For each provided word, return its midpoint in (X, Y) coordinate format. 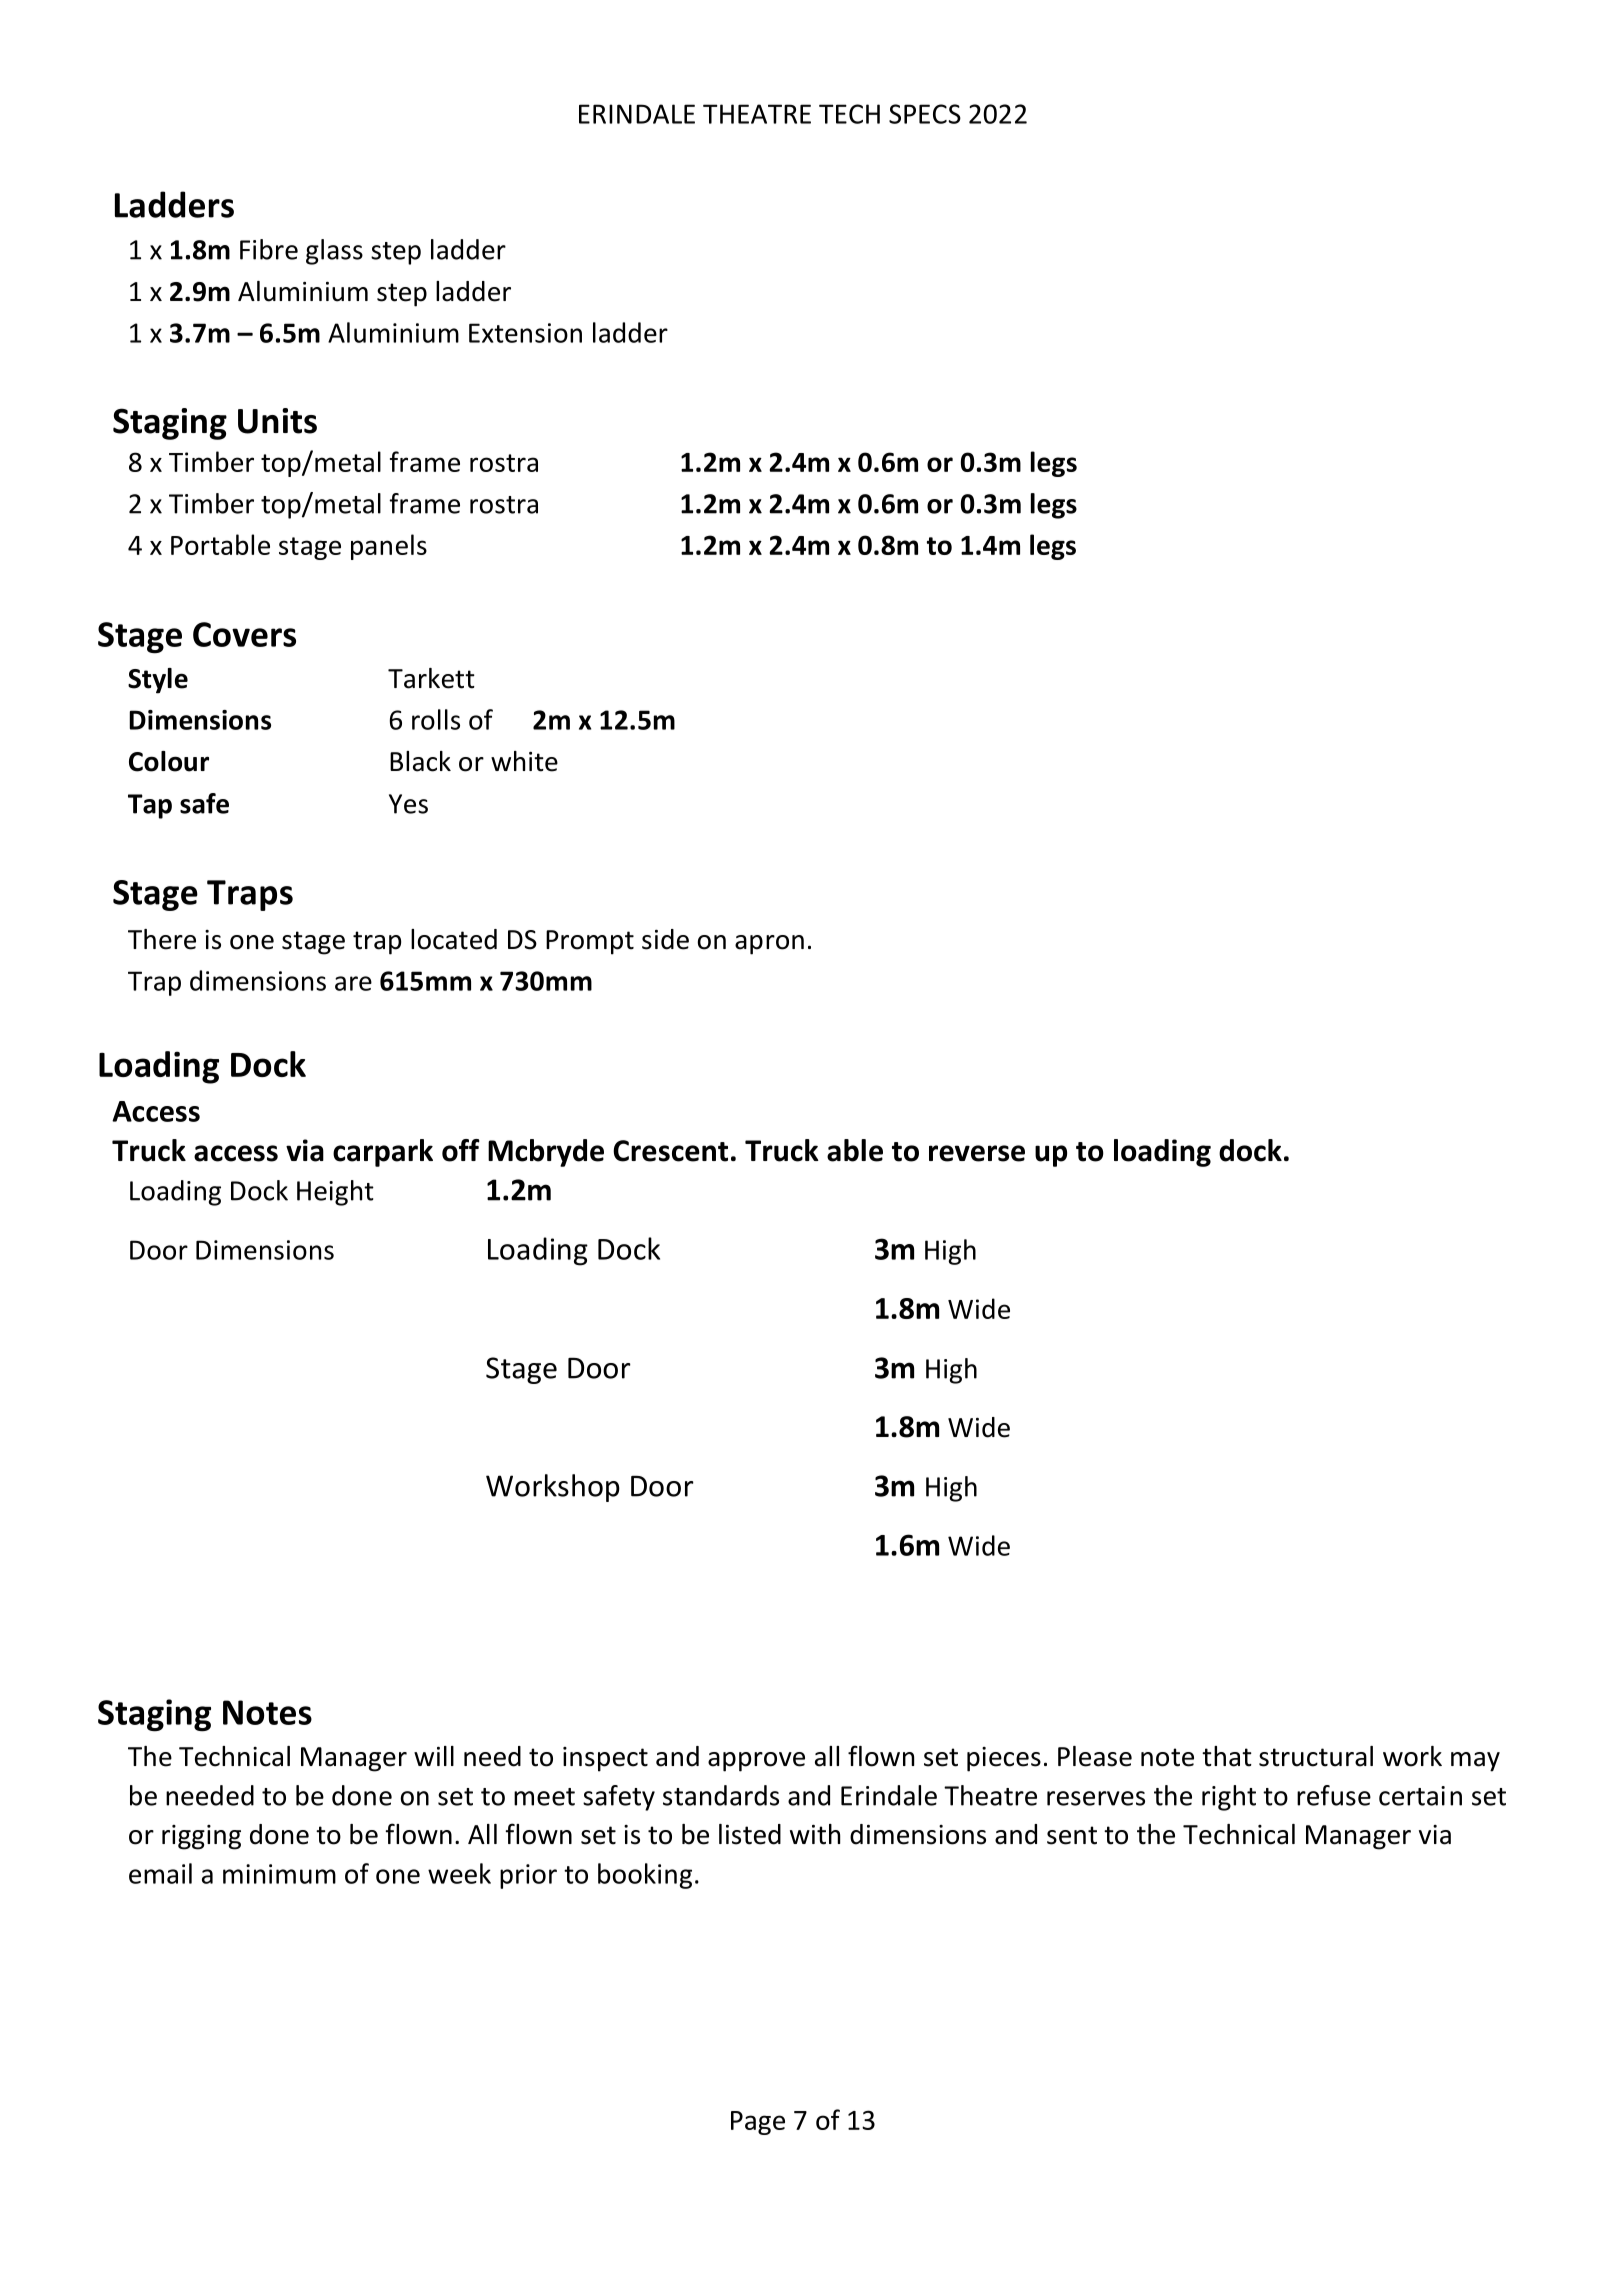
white (524, 761)
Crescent (670, 1151)
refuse (1334, 1795)
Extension (525, 333)
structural (1316, 1756)
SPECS (925, 114)
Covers (244, 634)
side (665, 939)
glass (334, 252)
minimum (279, 1874)
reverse (977, 1153)
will (434, 1756)
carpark (383, 1153)
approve (756, 1762)
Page (758, 2123)
